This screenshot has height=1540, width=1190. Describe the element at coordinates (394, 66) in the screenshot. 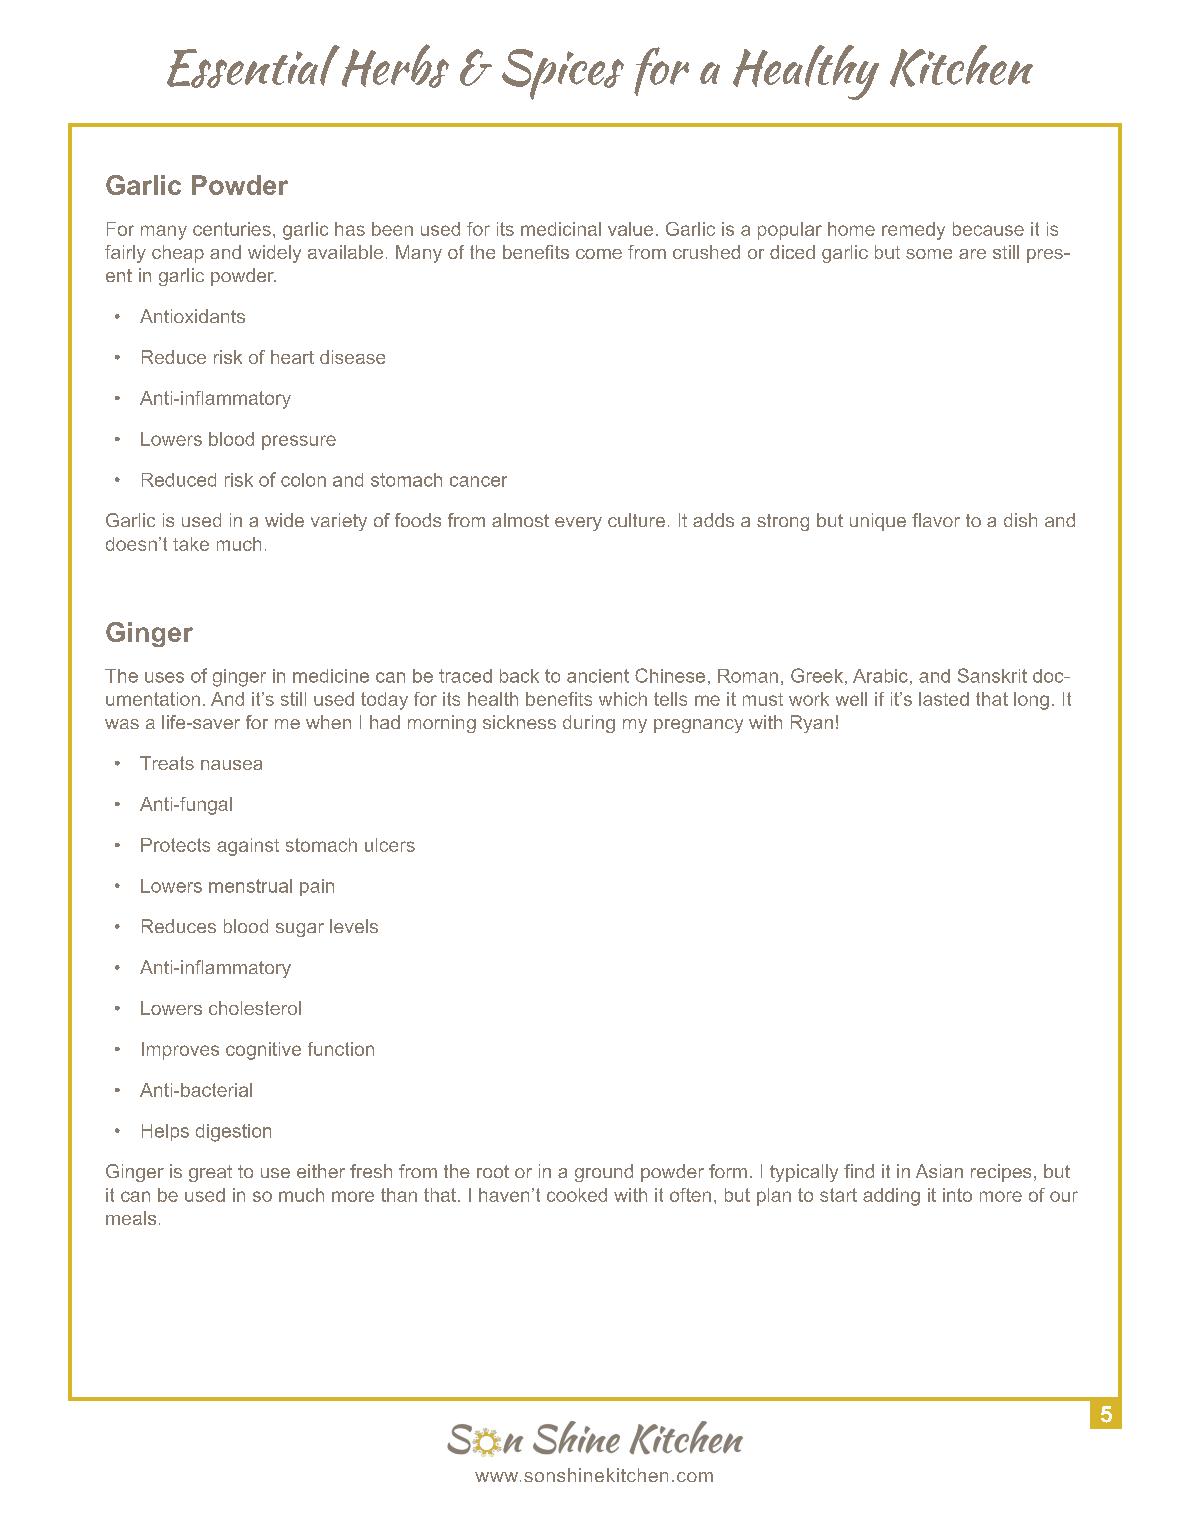

I see `Herbs` at that location.
